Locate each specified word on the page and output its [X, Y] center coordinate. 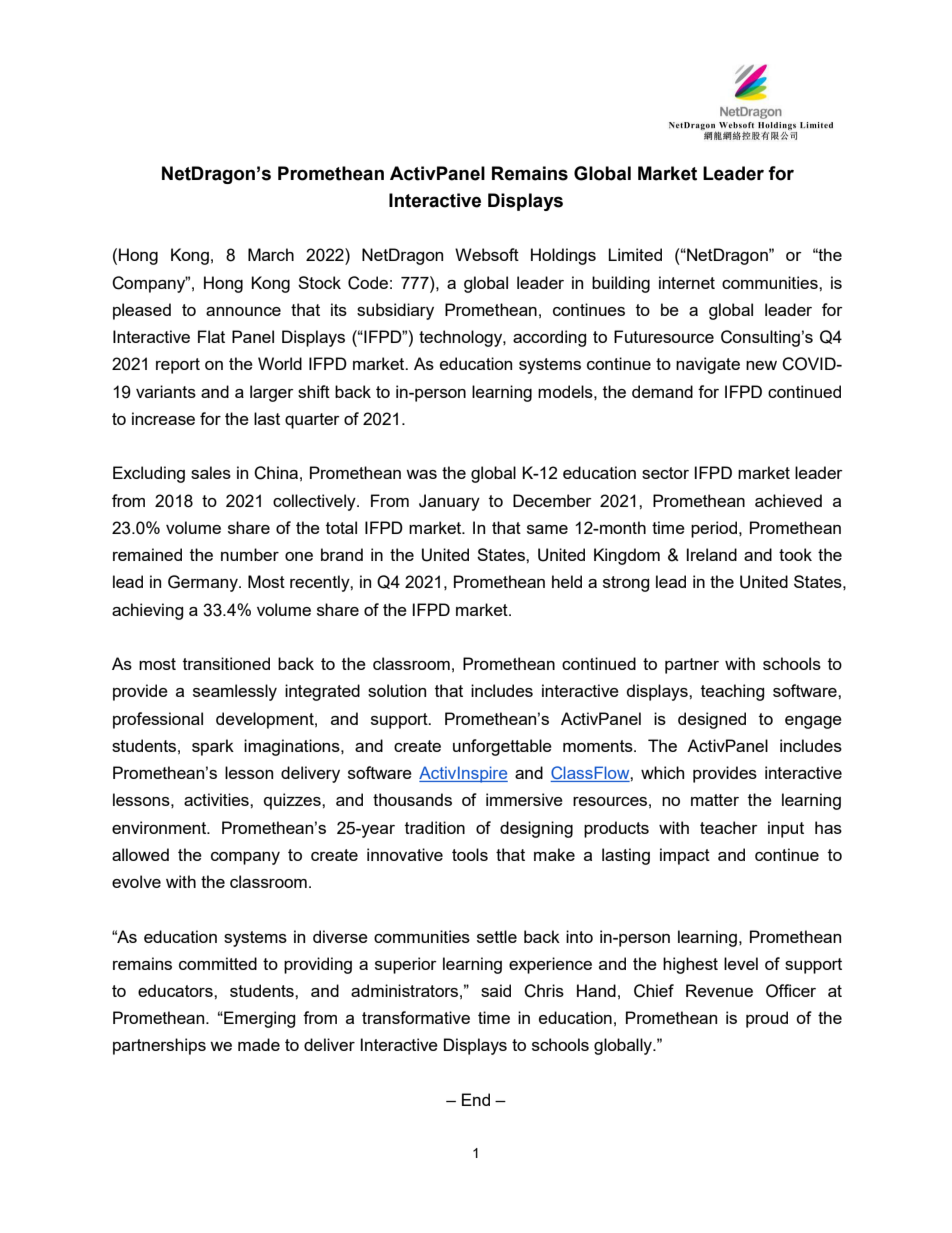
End [476, 1099]
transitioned [226, 663]
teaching [733, 692]
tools [470, 854]
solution [397, 690]
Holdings [563, 256]
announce [243, 311]
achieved [788, 500]
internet [687, 282]
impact [685, 856]
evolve [136, 881]
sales [211, 472]
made [259, 1044]
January [449, 502]
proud [767, 1019]
